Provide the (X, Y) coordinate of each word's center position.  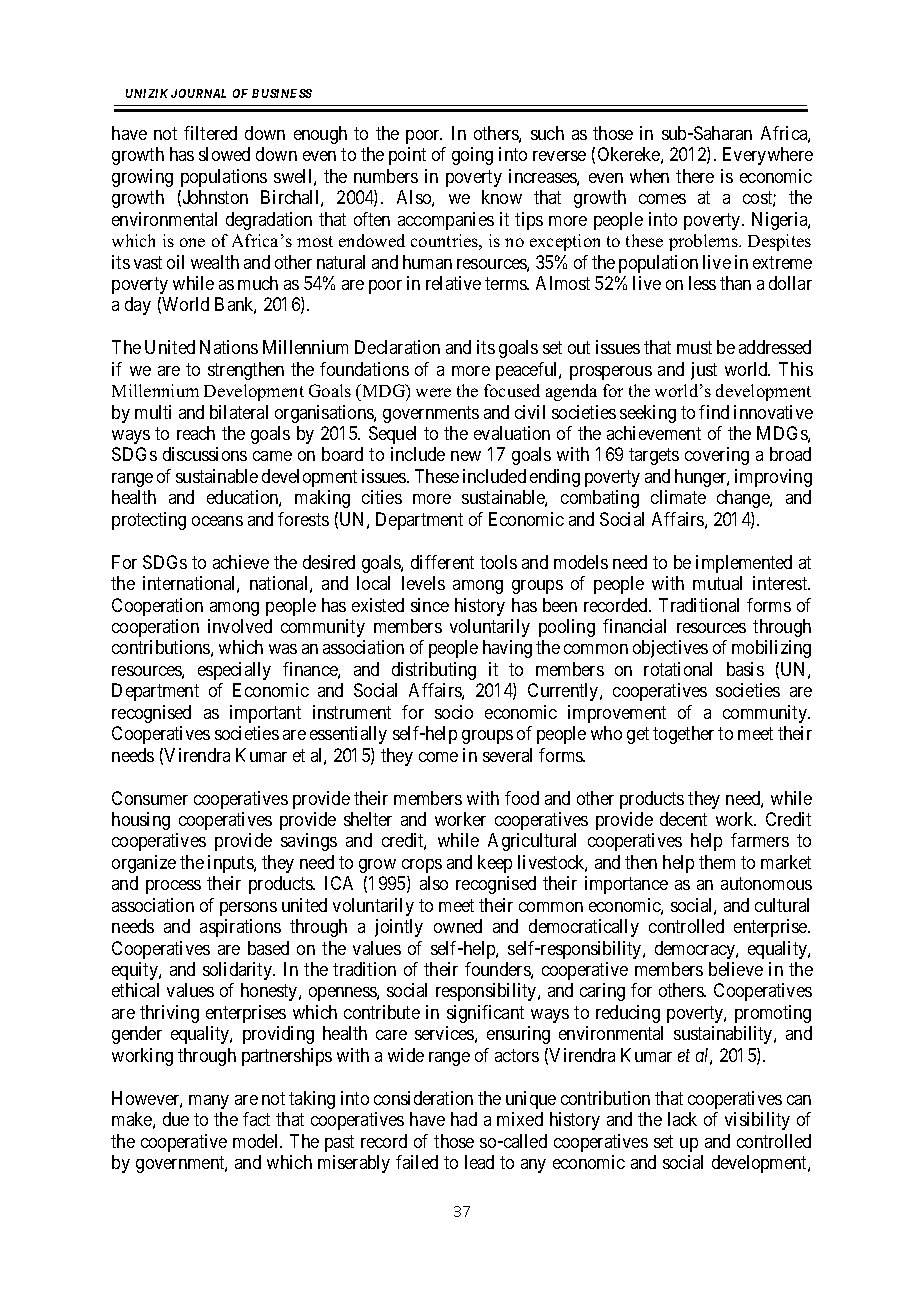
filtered (210, 133)
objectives (670, 649)
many (209, 1102)
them (717, 862)
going (472, 156)
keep (495, 864)
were (433, 392)
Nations (229, 347)
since (430, 605)
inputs (231, 864)
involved (240, 626)
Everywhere (768, 156)
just (704, 371)
